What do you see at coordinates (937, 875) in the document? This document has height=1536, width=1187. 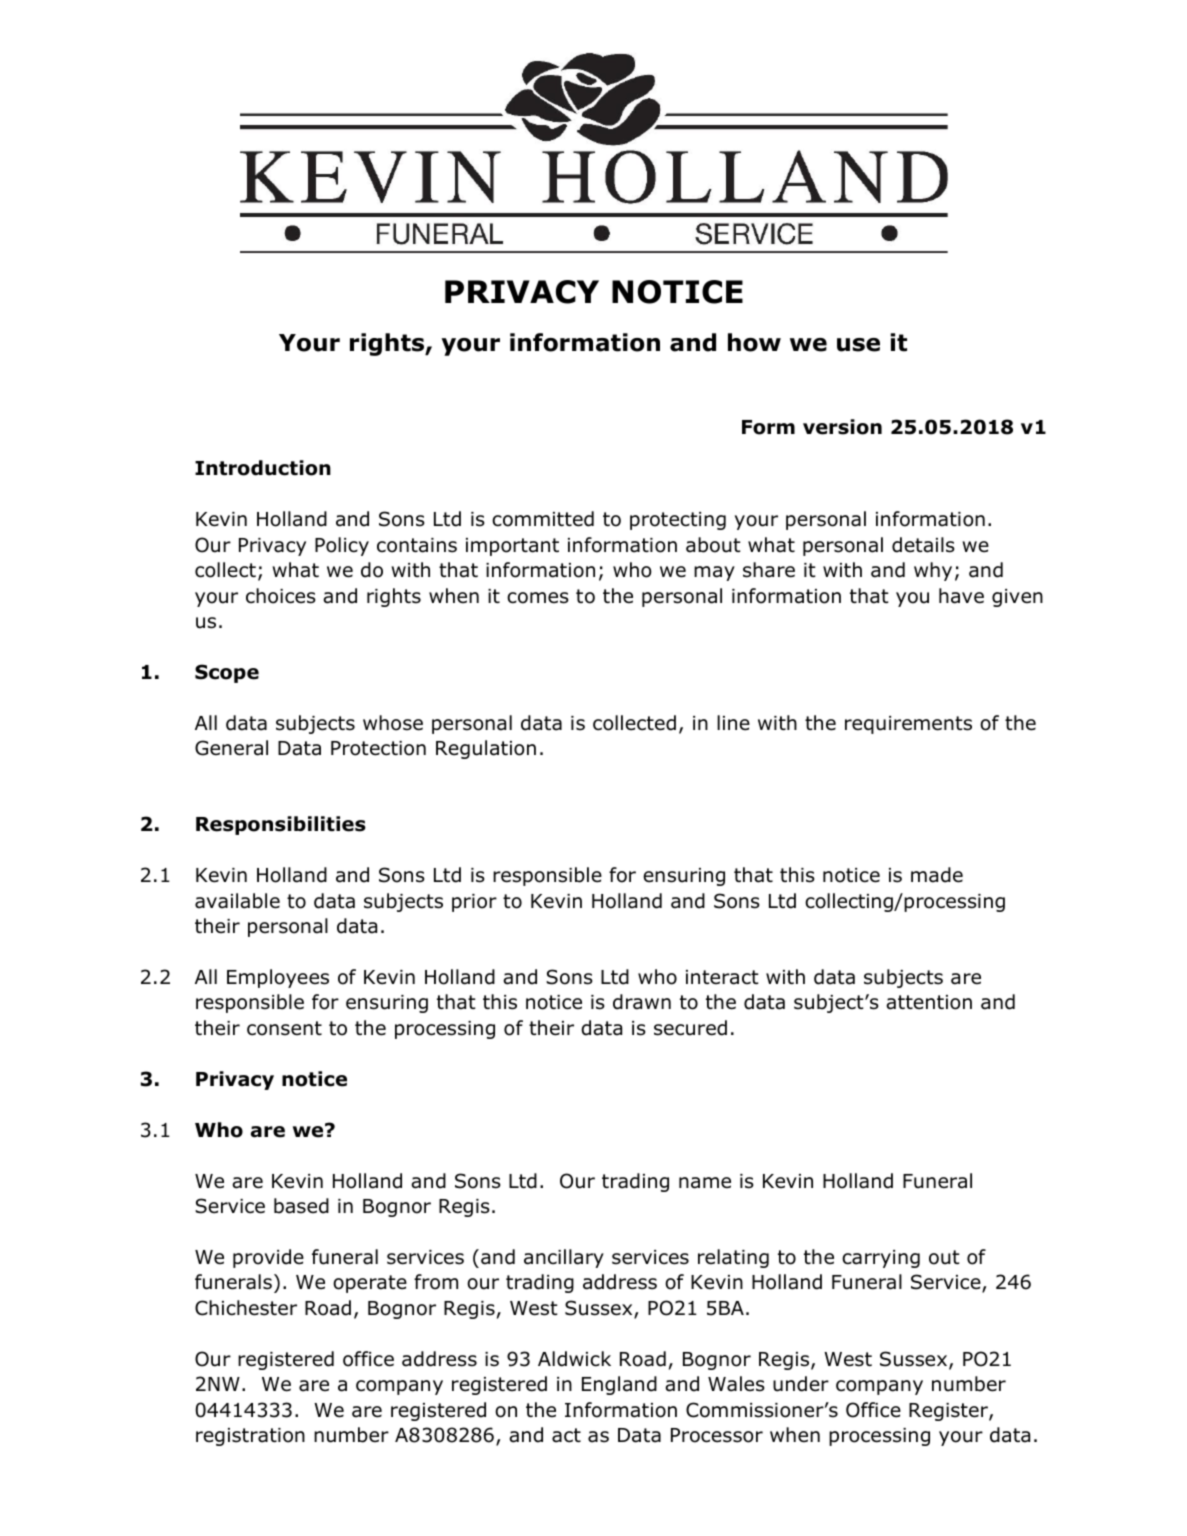 I see `made` at bounding box center [937, 875].
